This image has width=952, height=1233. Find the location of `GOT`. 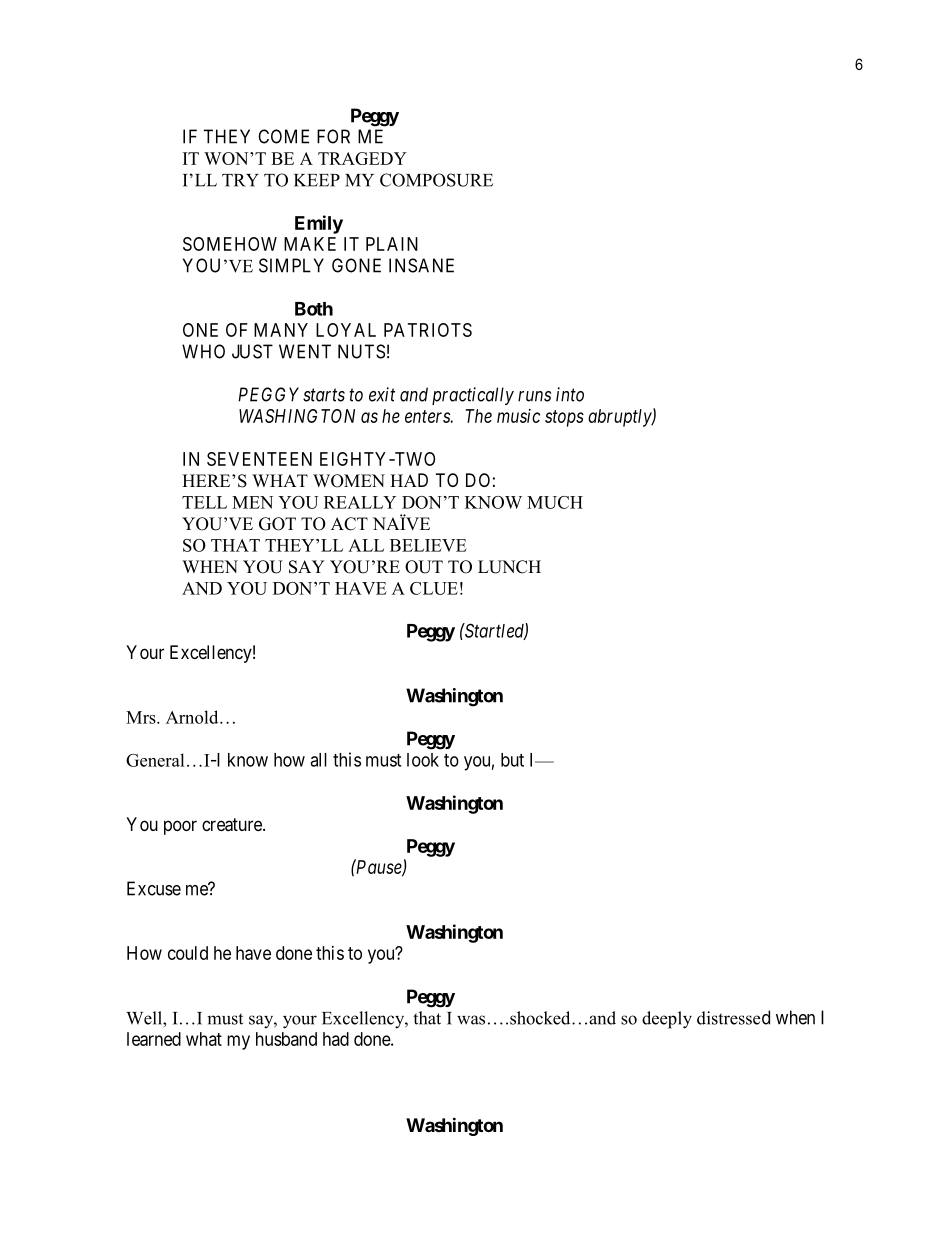

GOT is located at coordinates (277, 524).
